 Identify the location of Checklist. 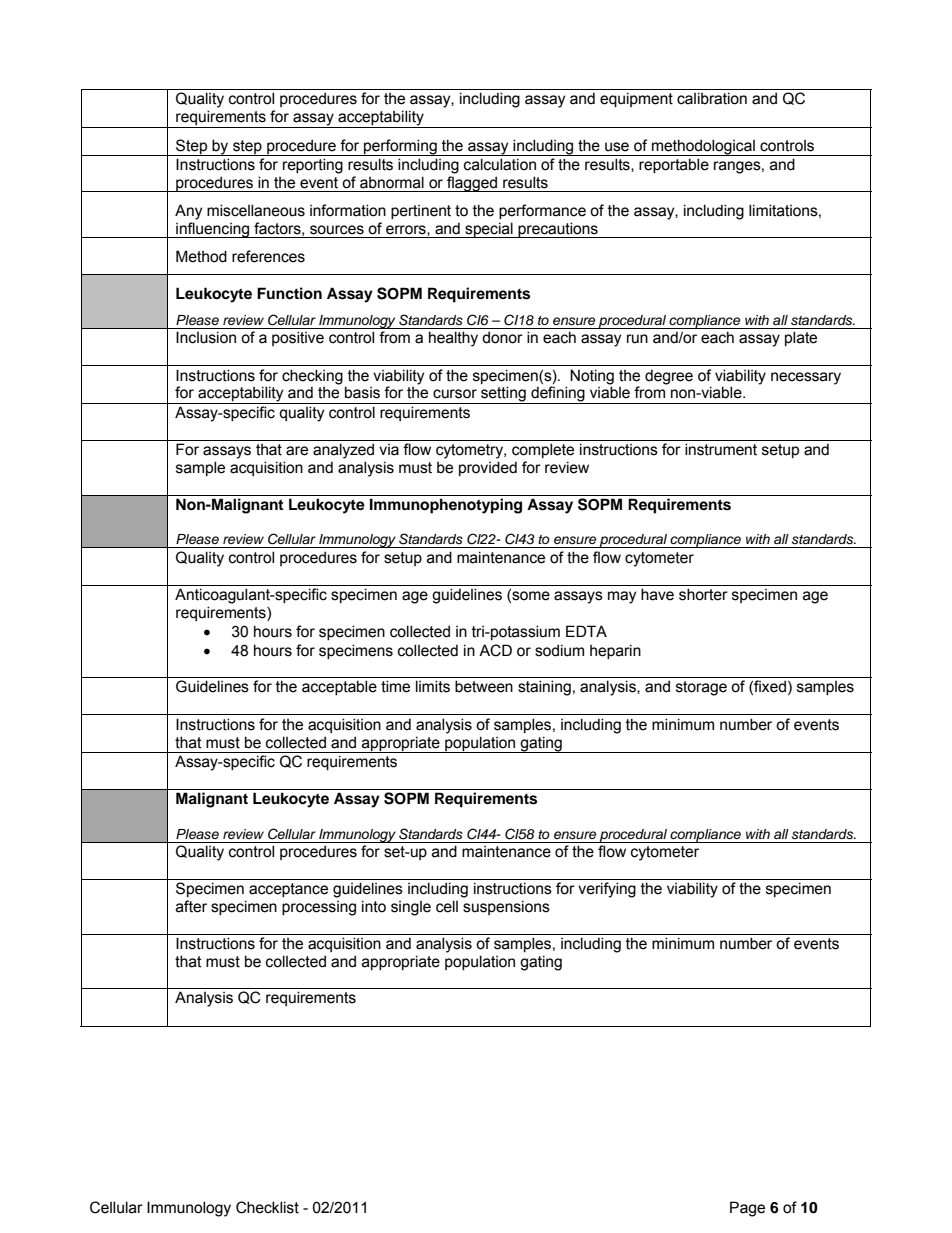
(267, 1207).
